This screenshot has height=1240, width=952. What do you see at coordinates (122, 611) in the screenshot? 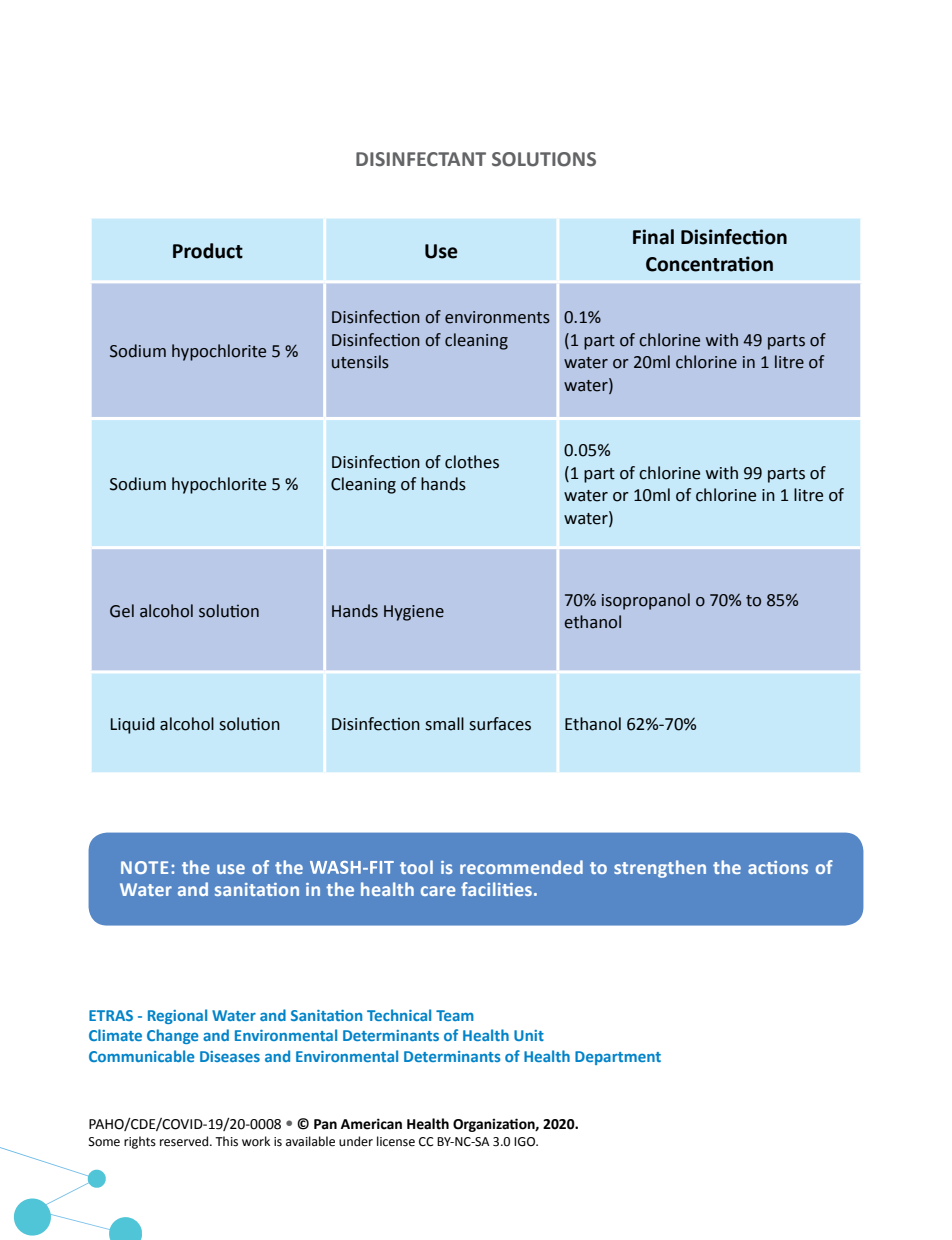
I see `Gel` at bounding box center [122, 611].
